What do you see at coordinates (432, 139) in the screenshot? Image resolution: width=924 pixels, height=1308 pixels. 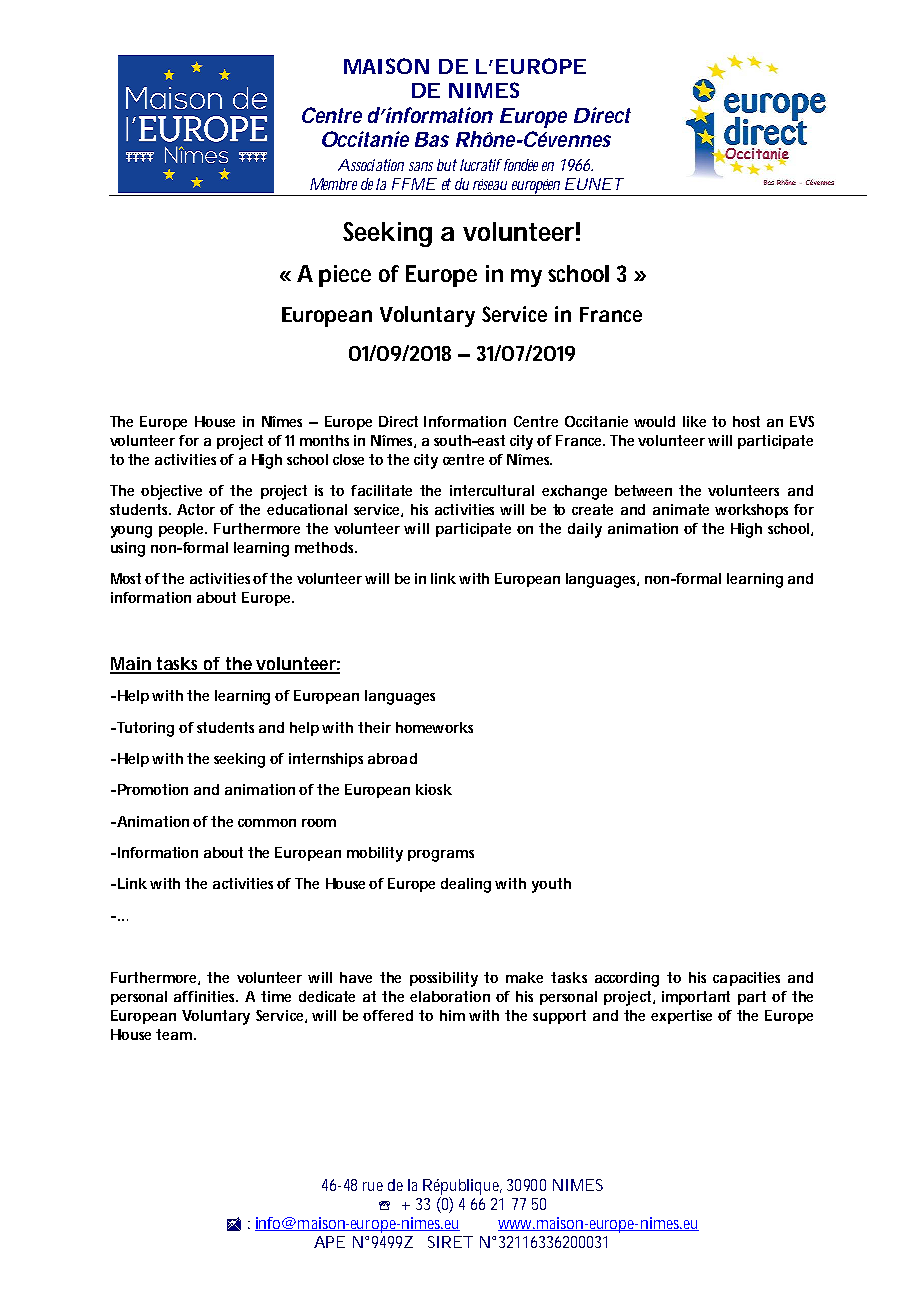 I see `Bas` at bounding box center [432, 139].
